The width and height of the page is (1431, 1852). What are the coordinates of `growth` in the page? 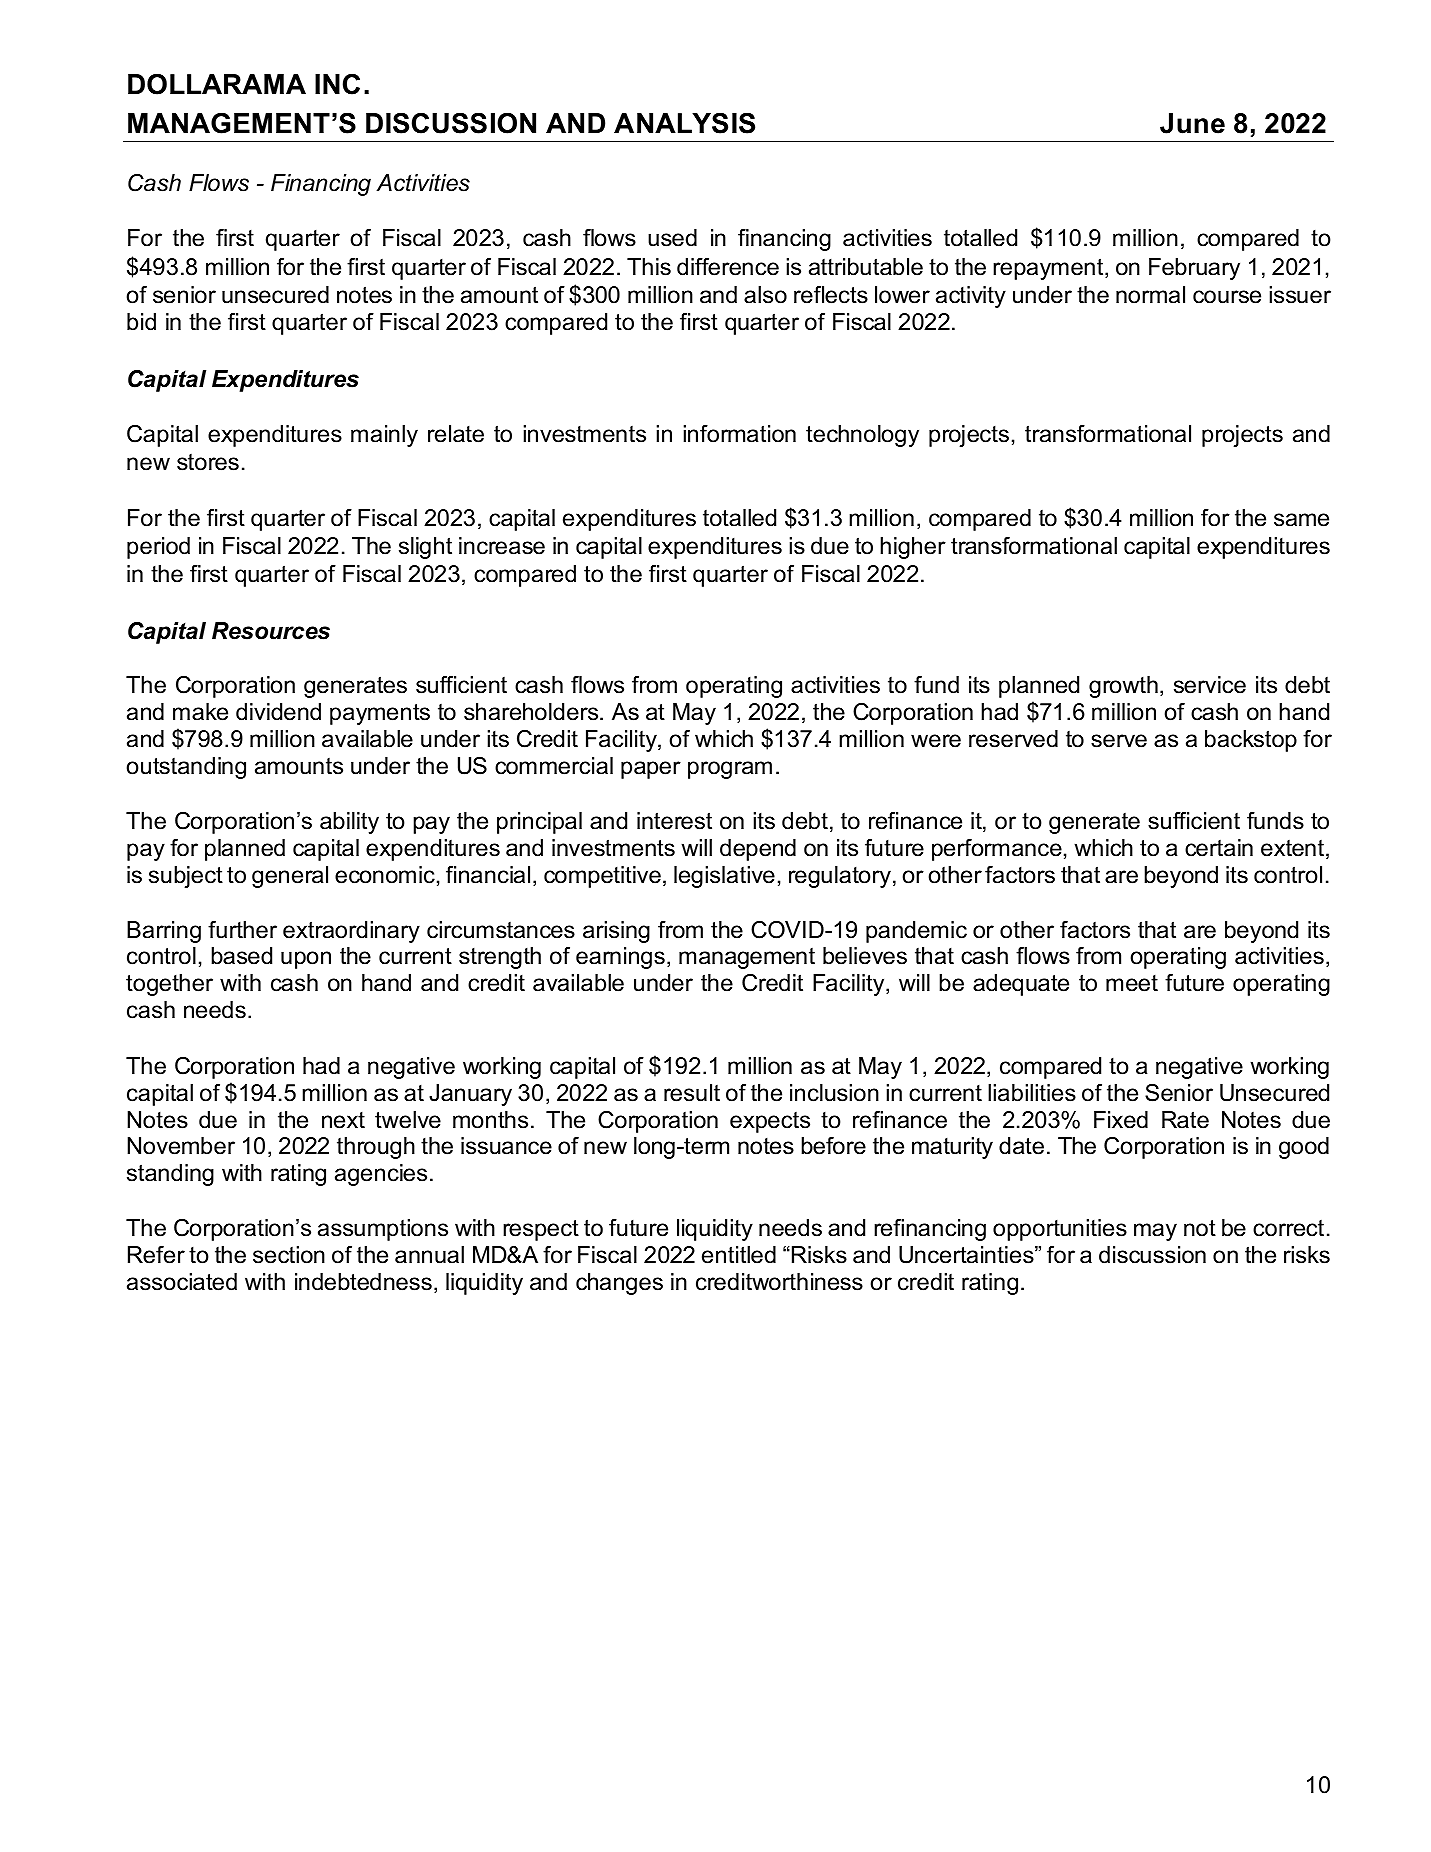 It's located at (1123, 687).
